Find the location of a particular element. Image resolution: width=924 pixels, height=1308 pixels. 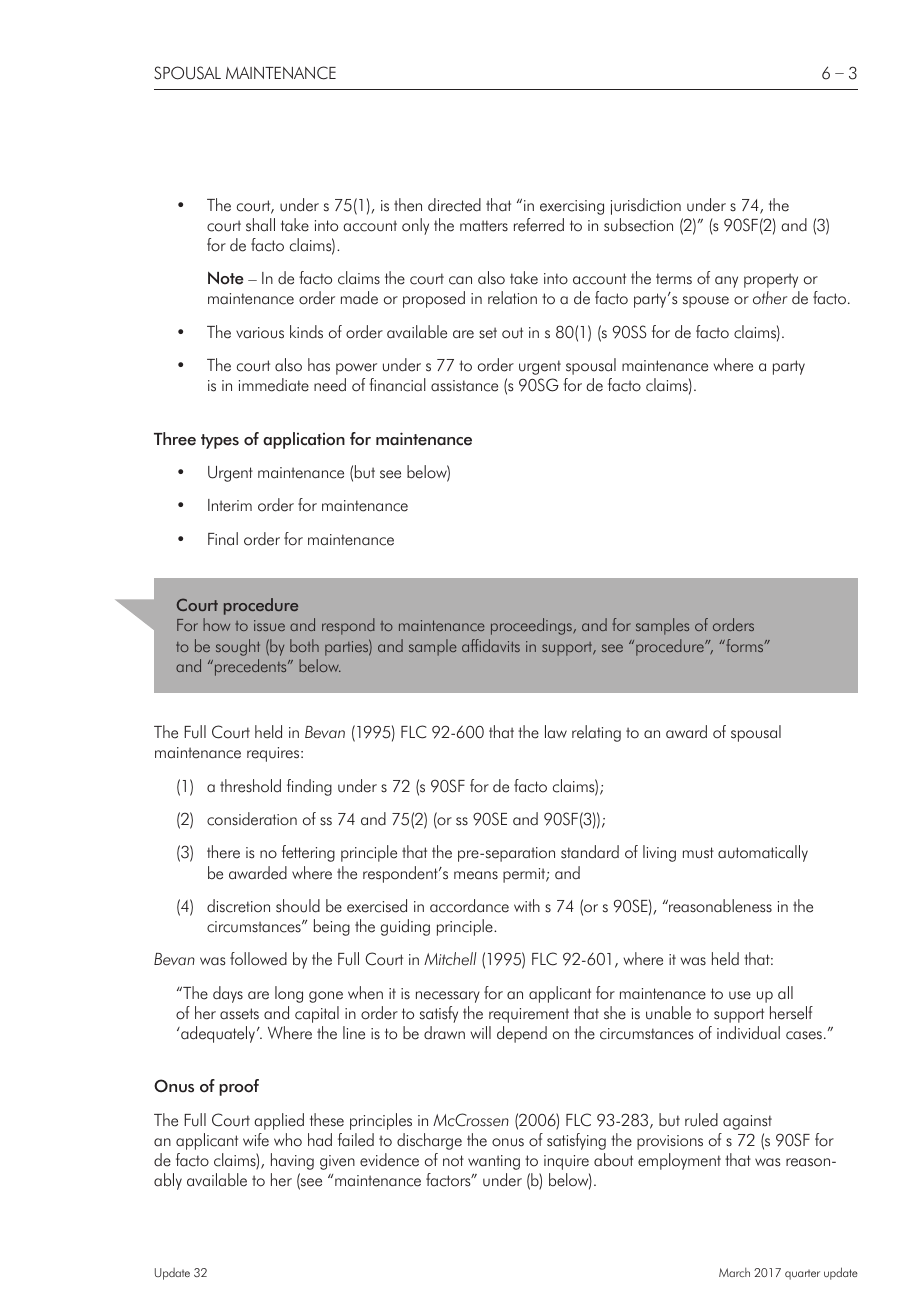

matters is located at coordinates (484, 226).
